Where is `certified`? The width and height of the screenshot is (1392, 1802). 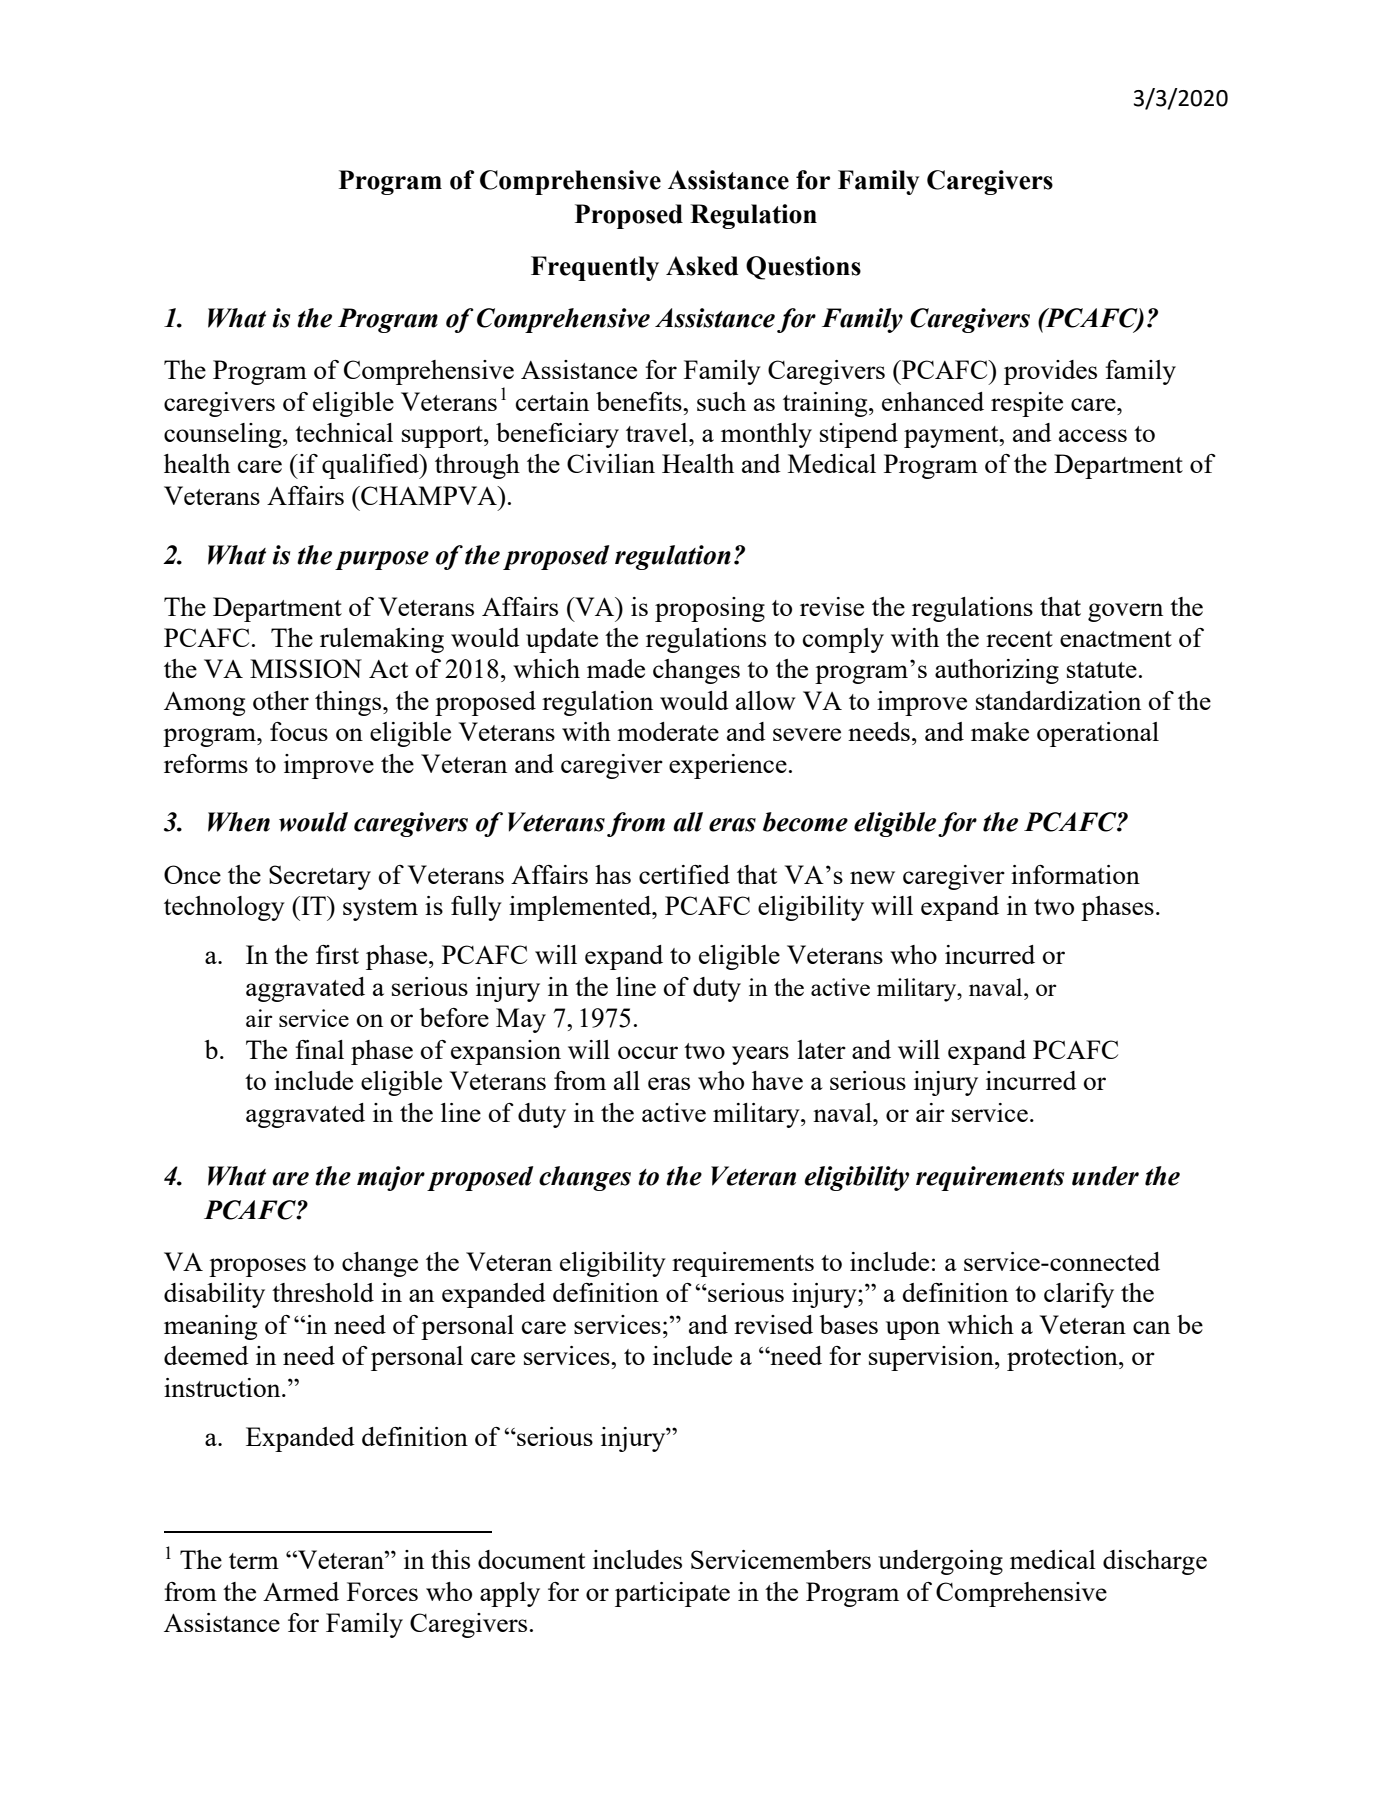
certified is located at coordinates (684, 874).
